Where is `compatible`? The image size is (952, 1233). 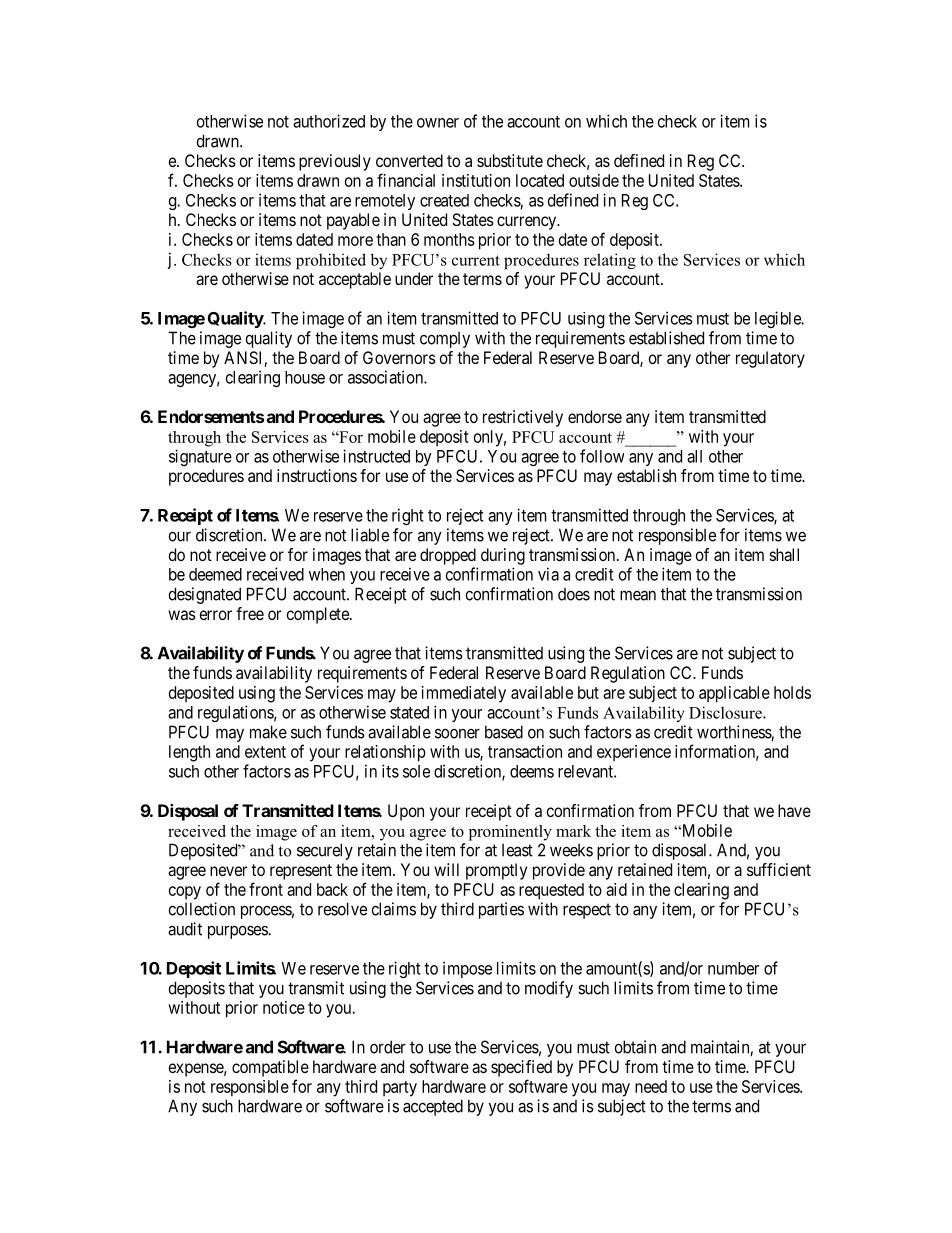 compatible is located at coordinates (270, 1068).
